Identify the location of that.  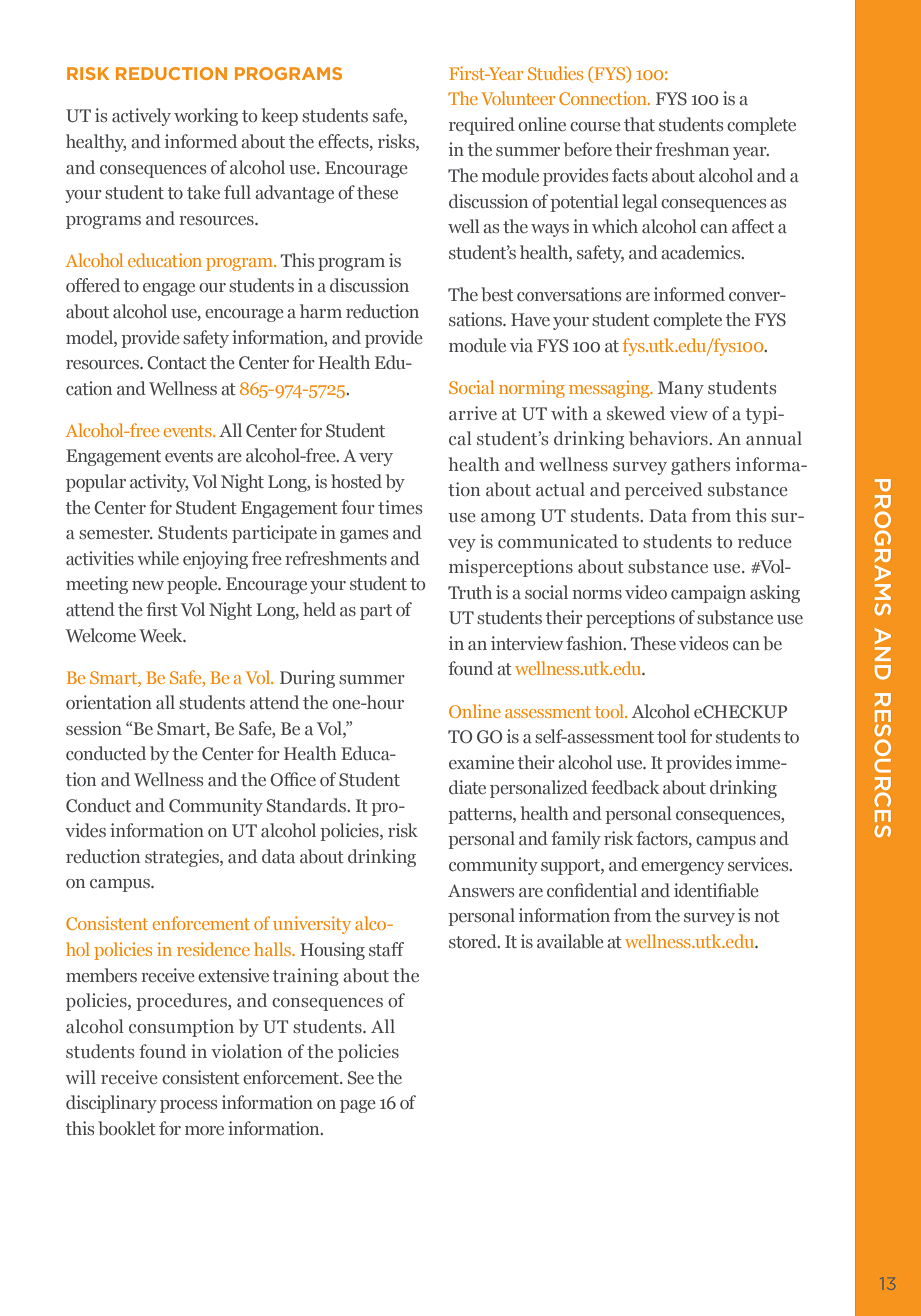
(639, 124).
